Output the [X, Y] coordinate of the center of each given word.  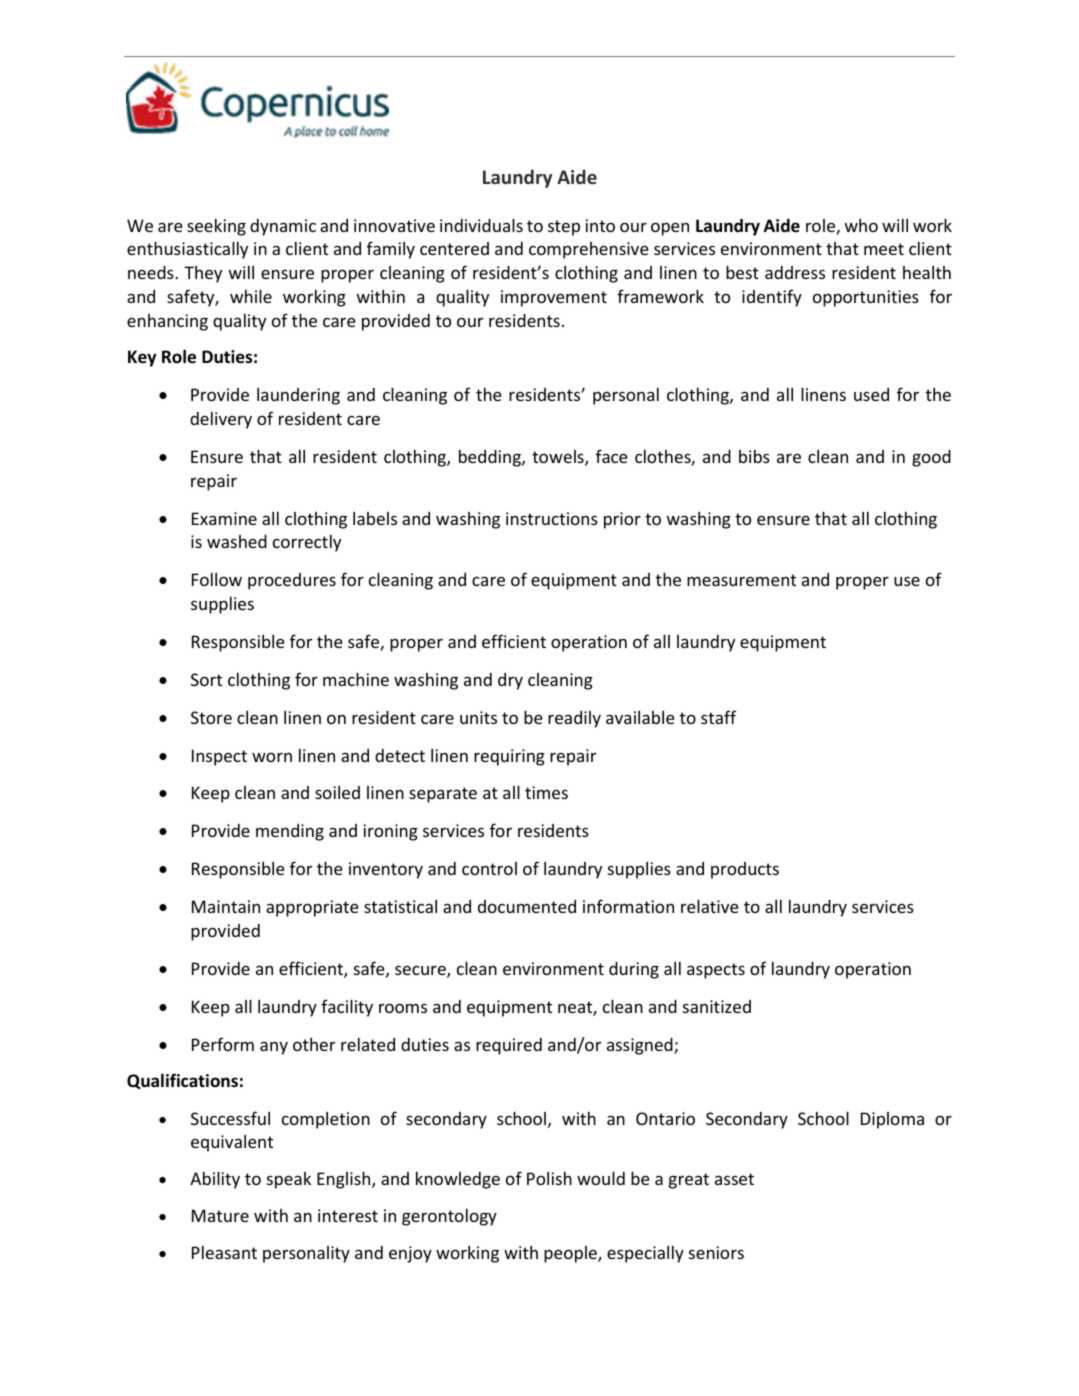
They [203, 274]
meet [884, 249]
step [564, 228]
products [745, 870]
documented [527, 906]
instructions [552, 518]
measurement [741, 580]
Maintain [226, 906]
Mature [220, 1215]
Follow [217, 579]
